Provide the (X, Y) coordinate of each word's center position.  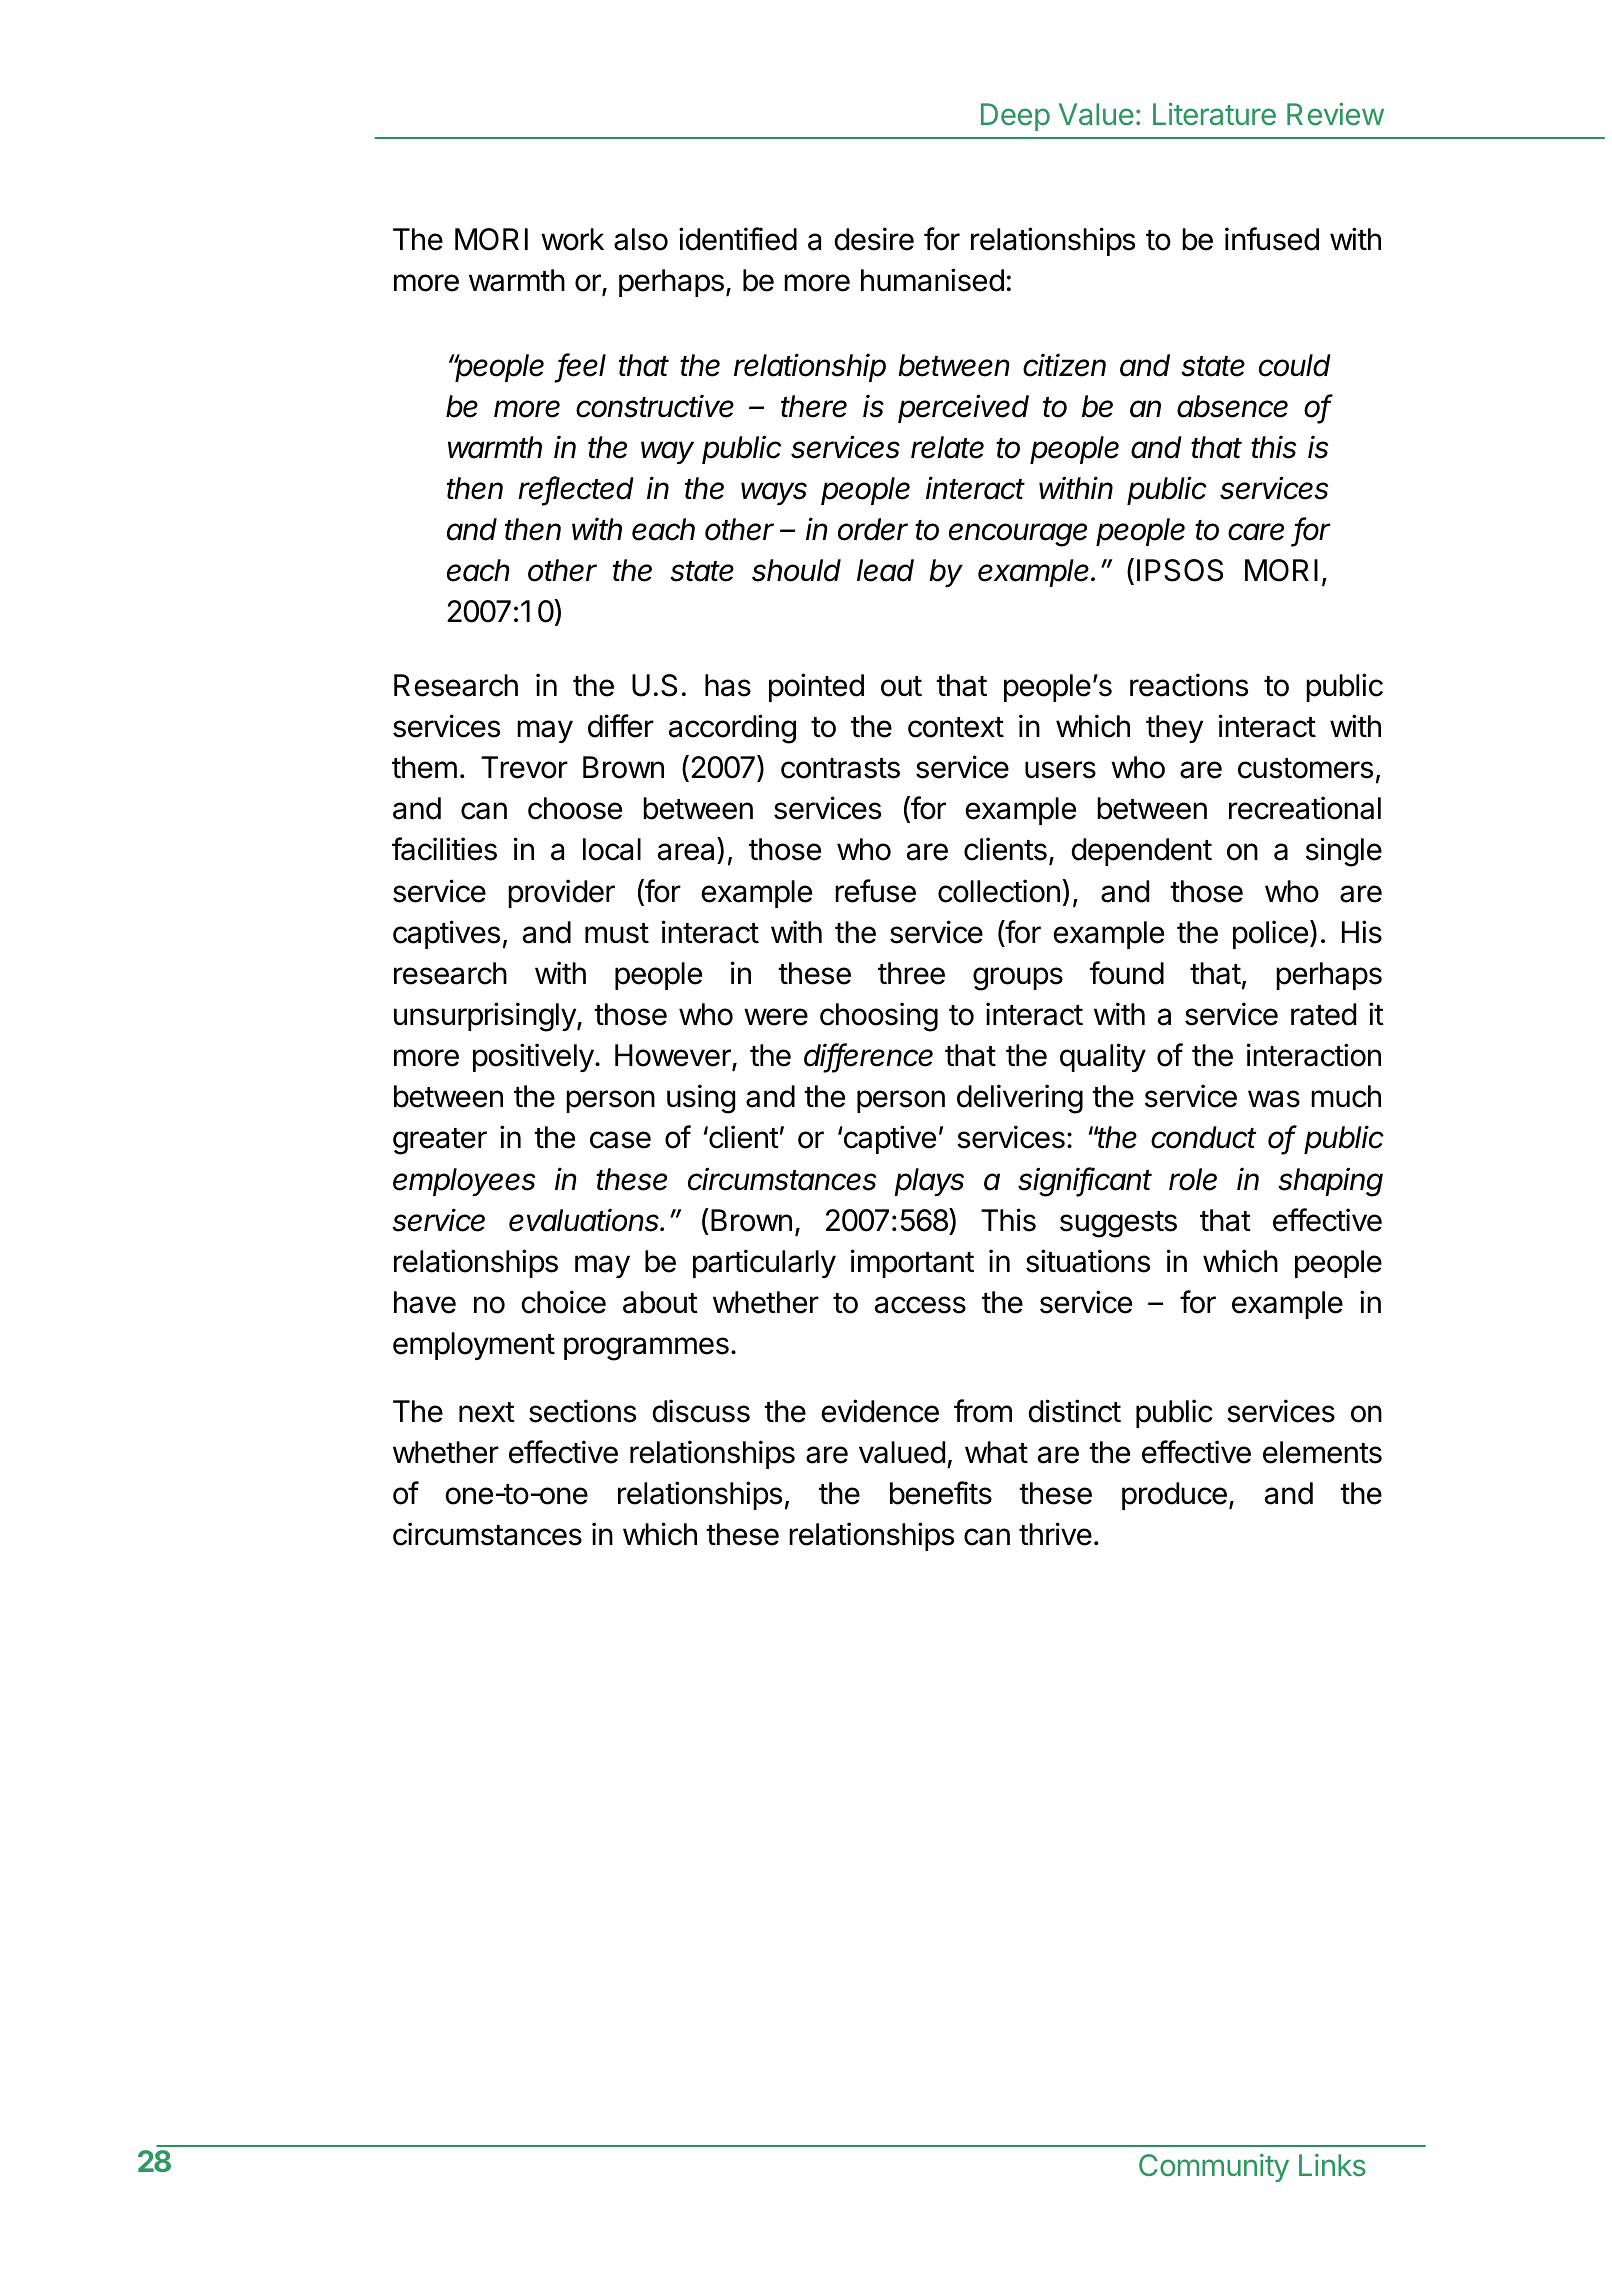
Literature (1214, 114)
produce (1174, 1496)
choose (575, 808)
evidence (880, 1411)
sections (582, 1411)
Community (1214, 2168)
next (487, 1412)
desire (874, 239)
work (572, 239)
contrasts (840, 768)
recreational (1305, 808)
